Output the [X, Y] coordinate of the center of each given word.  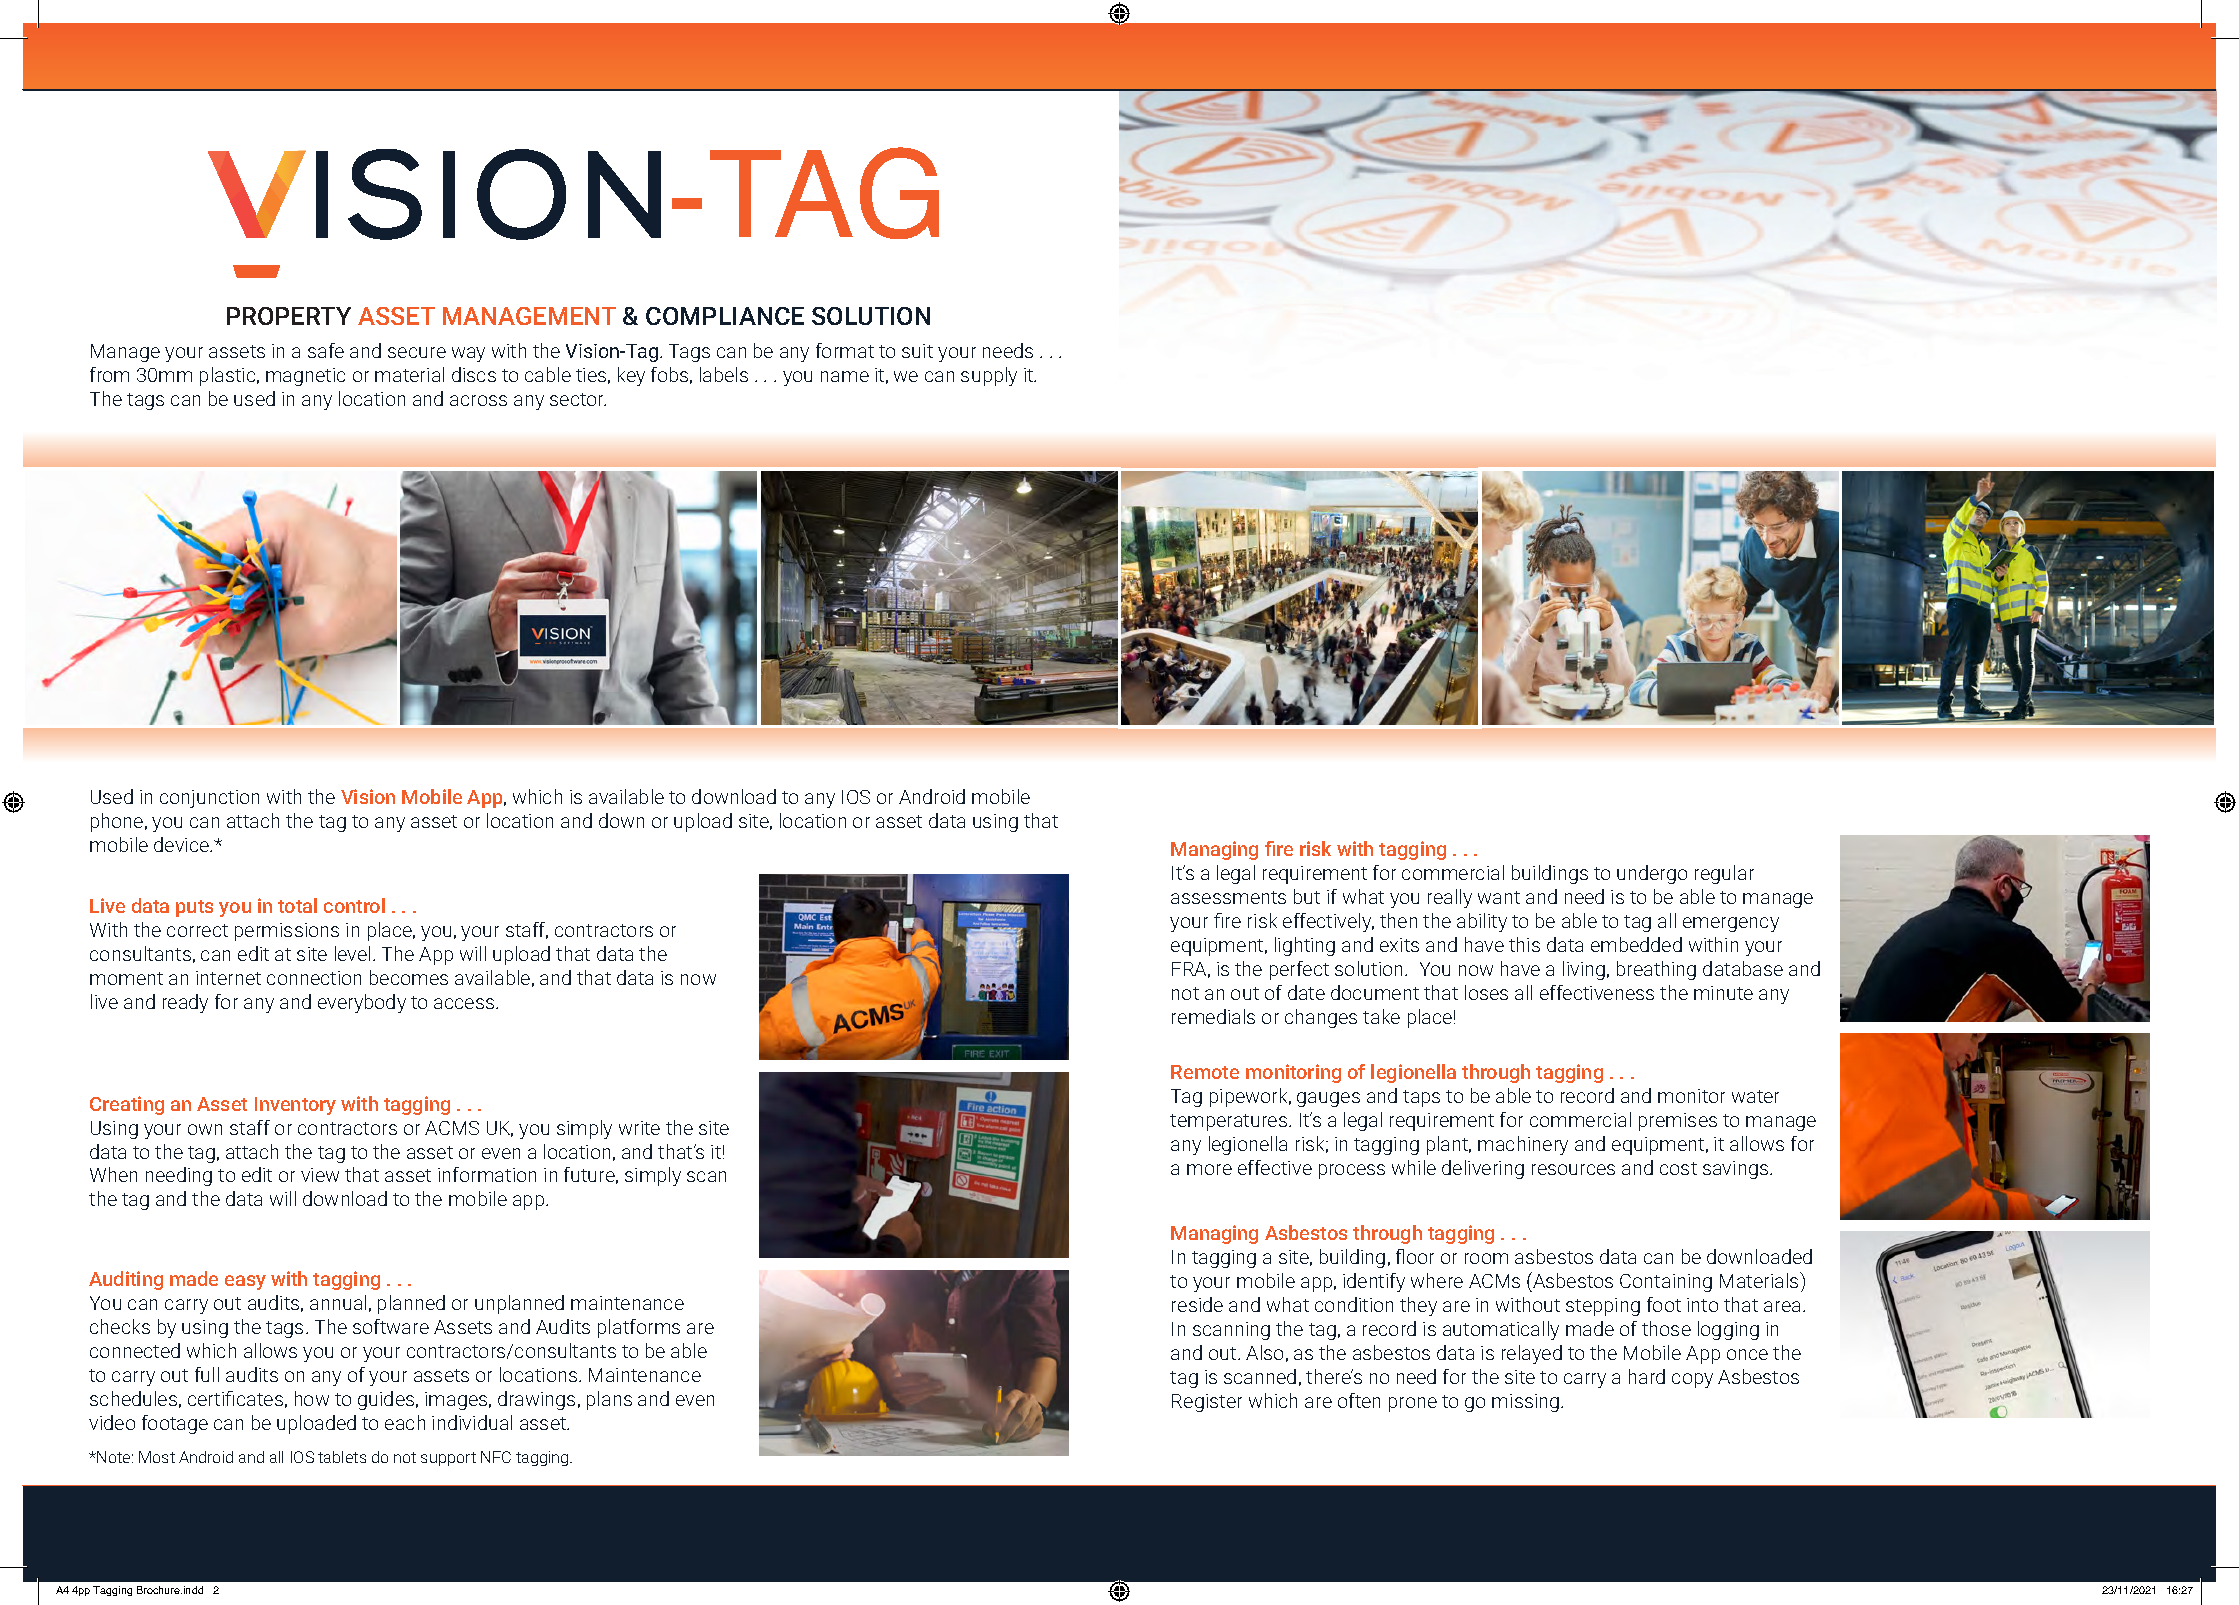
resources [1573, 1169]
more [1209, 1169]
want [1499, 897]
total [297, 905]
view [320, 1175]
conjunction [209, 799]
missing [1527, 1403]
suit [917, 351]
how [312, 1398]
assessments [1228, 897]
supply [989, 376]
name [845, 376]
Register [1207, 1403]
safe [326, 350]
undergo [1652, 874]
